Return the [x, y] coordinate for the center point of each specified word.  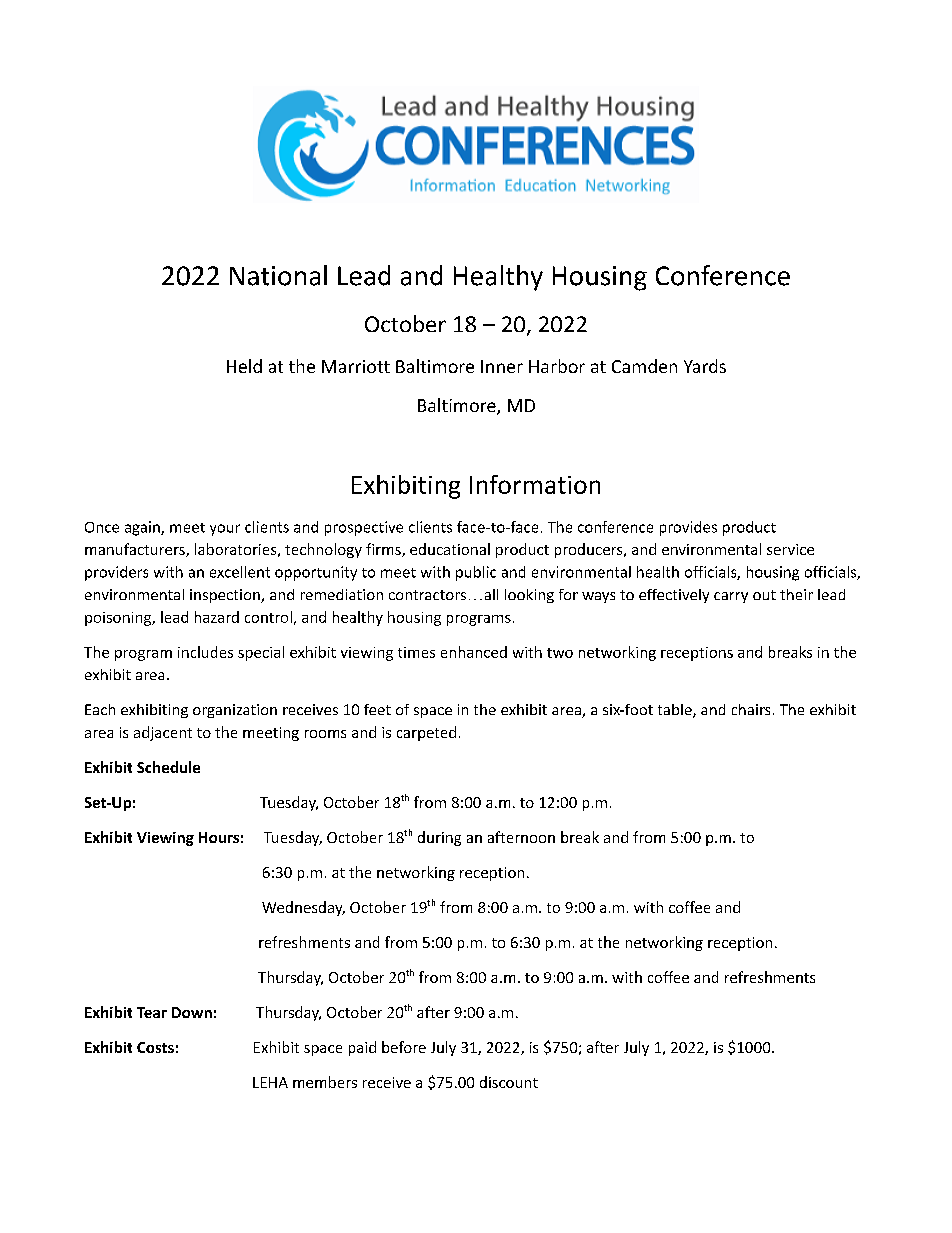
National [278, 275]
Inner [502, 366]
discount [509, 1082]
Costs [155, 1047]
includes [205, 652]
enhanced [474, 652]
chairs [751, 709]
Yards [705, 366]
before [404, 1047]
